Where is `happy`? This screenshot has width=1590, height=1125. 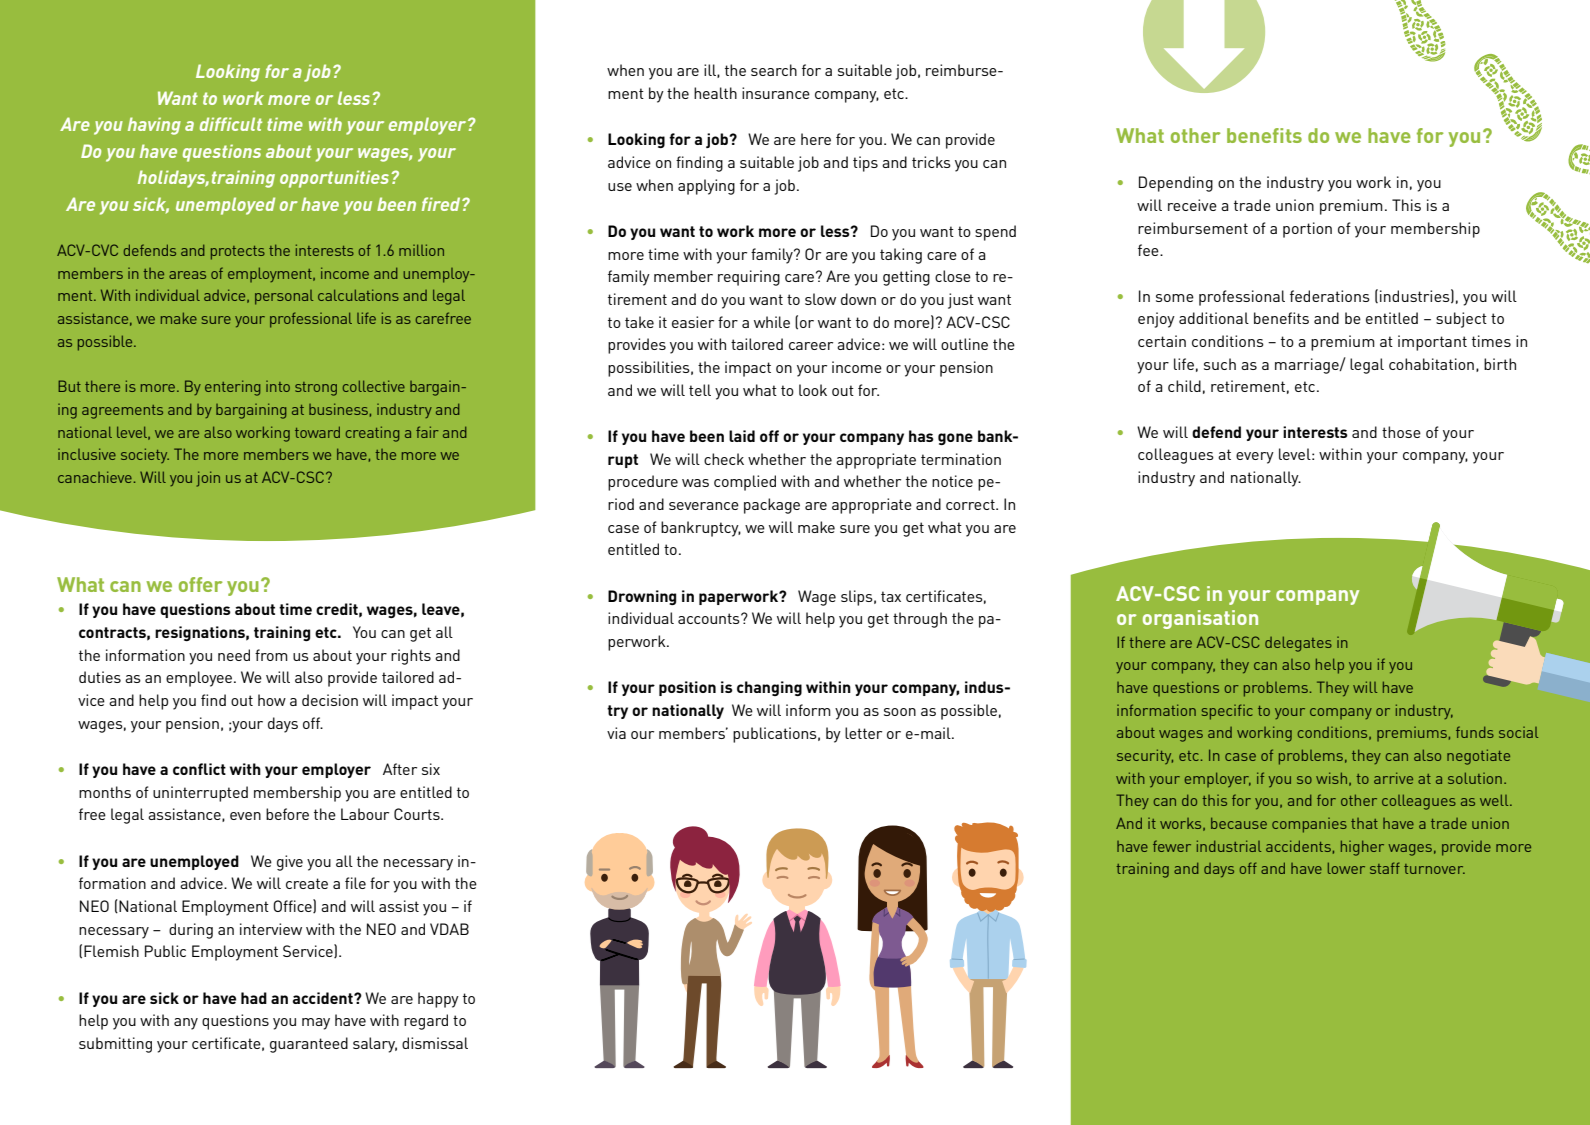
happy is located at coordinates (438, 1000).
